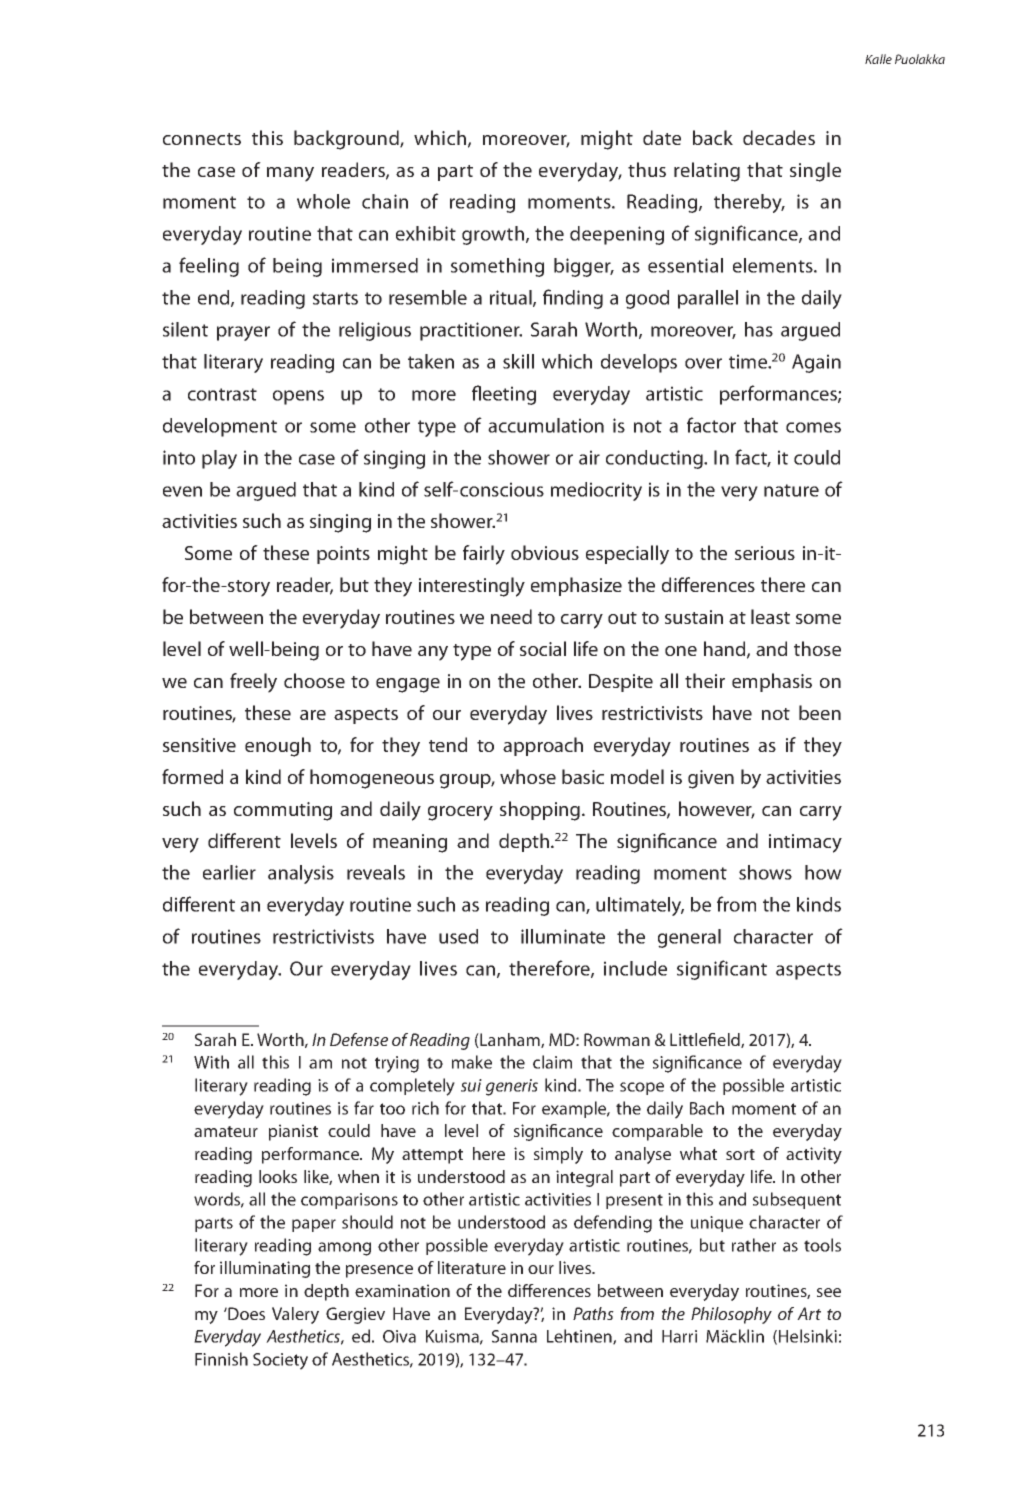 Image resolution: width=1010 pixels, height=1501 pixels. Describe the element at coordinates (219, 459) in the document. I see `play` at that location.
